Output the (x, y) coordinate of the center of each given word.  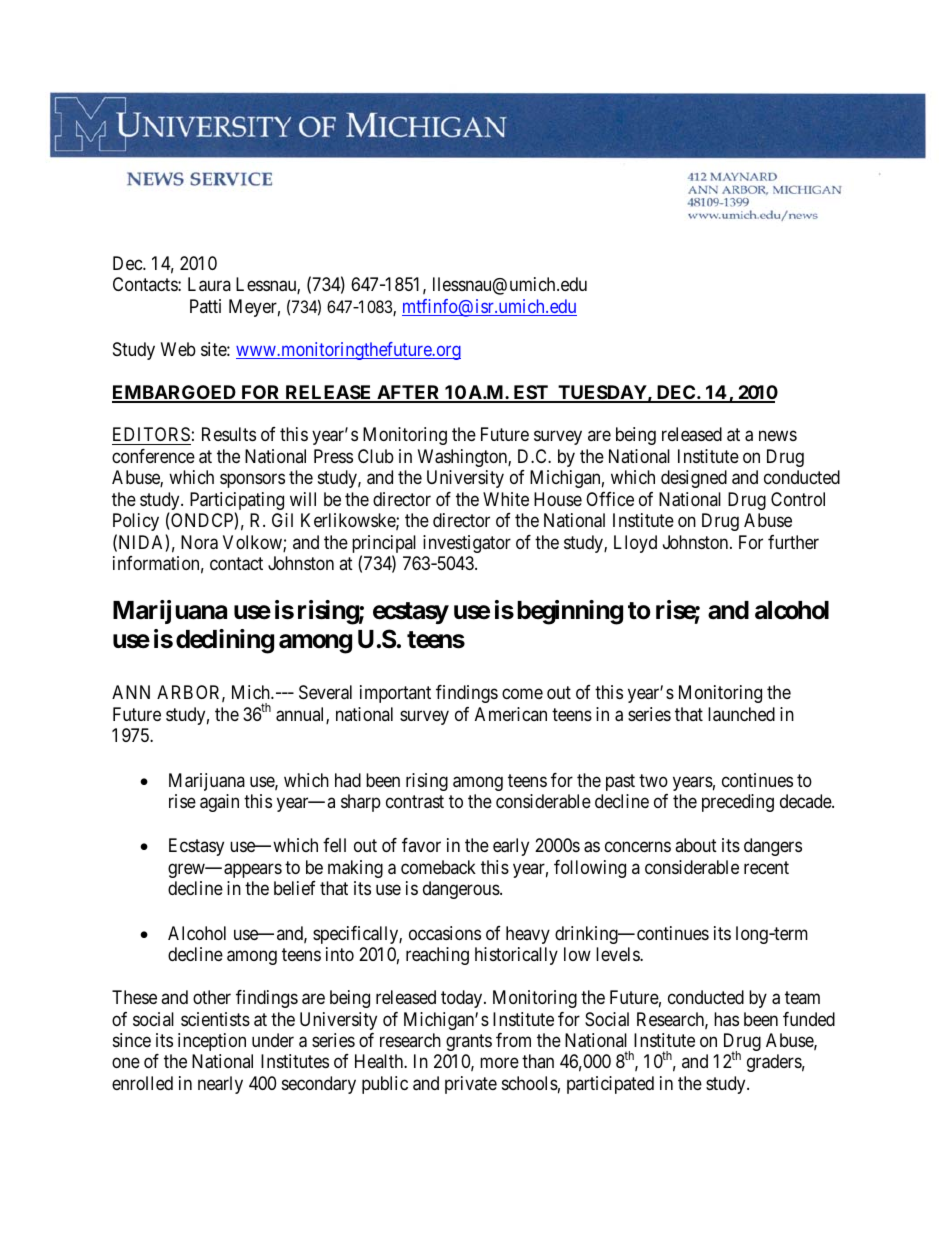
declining (225, 641)
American (511, 714)
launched (741, 714)
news (778, 436)
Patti (205, 306)
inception (212, 1042)
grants (469, 1042)
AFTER (409, 393)
